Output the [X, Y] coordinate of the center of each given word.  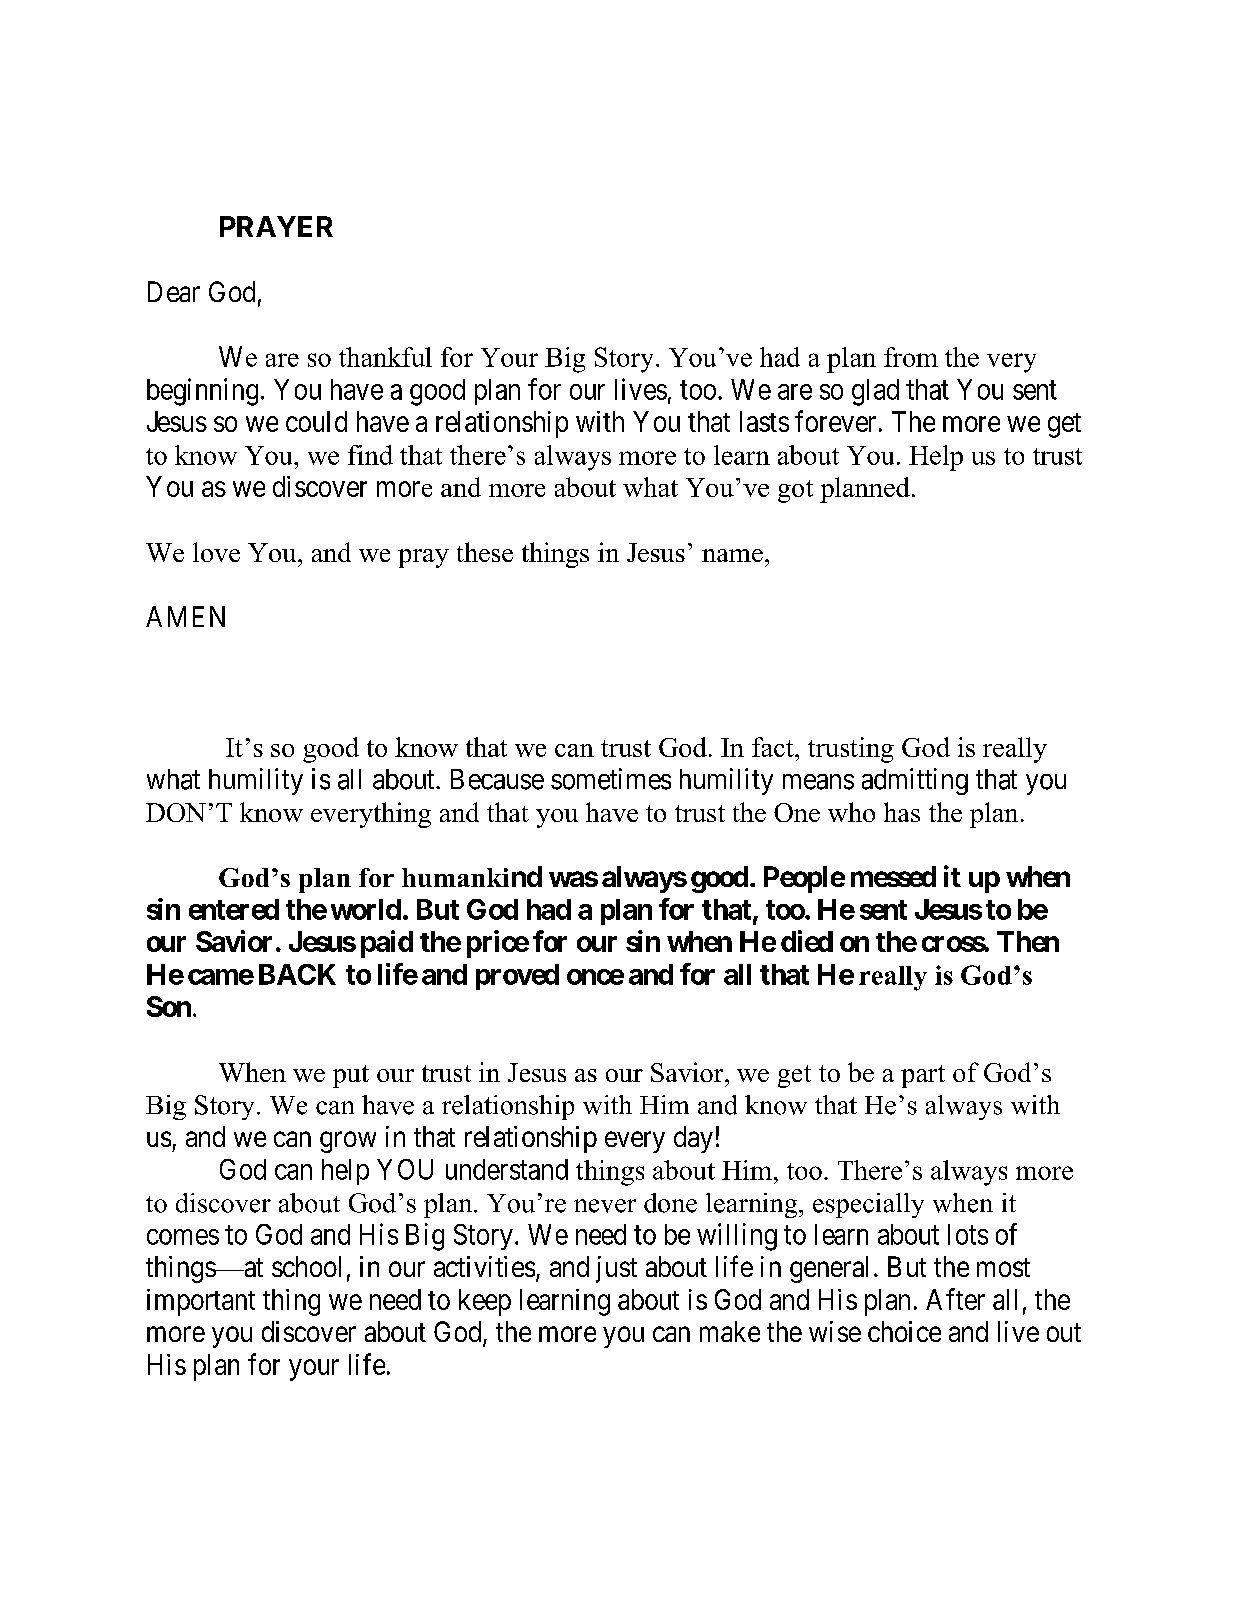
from [911, 357]
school [306, 1266]
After [955, 1299]
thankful [385, 357]
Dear [174, 291]
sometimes [611, 779]
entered [234, 909]
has [902, 812]
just [616, 1269]
